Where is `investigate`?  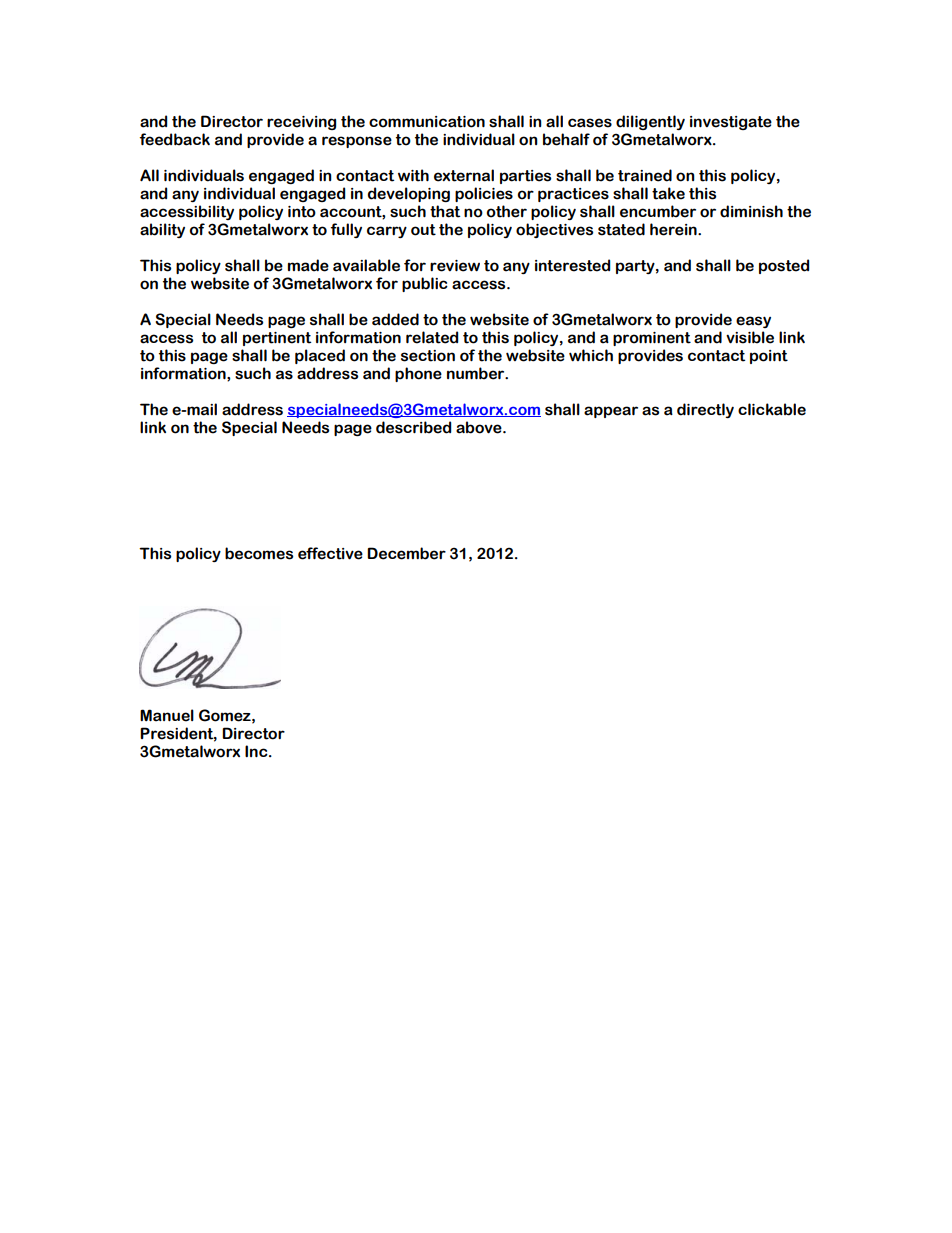 investigate is located at coordinates (731, 123).
